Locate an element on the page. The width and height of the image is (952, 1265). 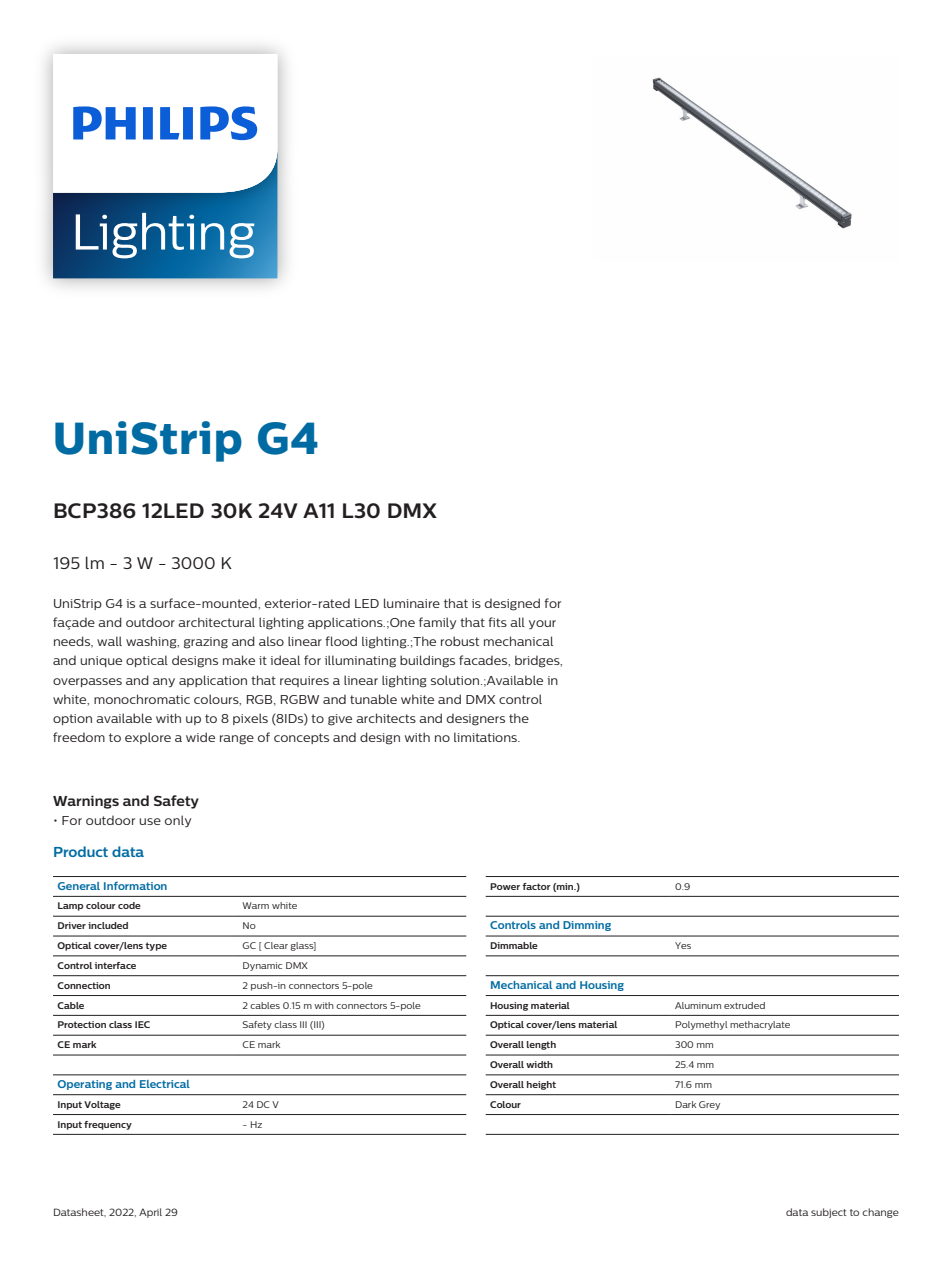
Power is located at coordinates (505, 886).
